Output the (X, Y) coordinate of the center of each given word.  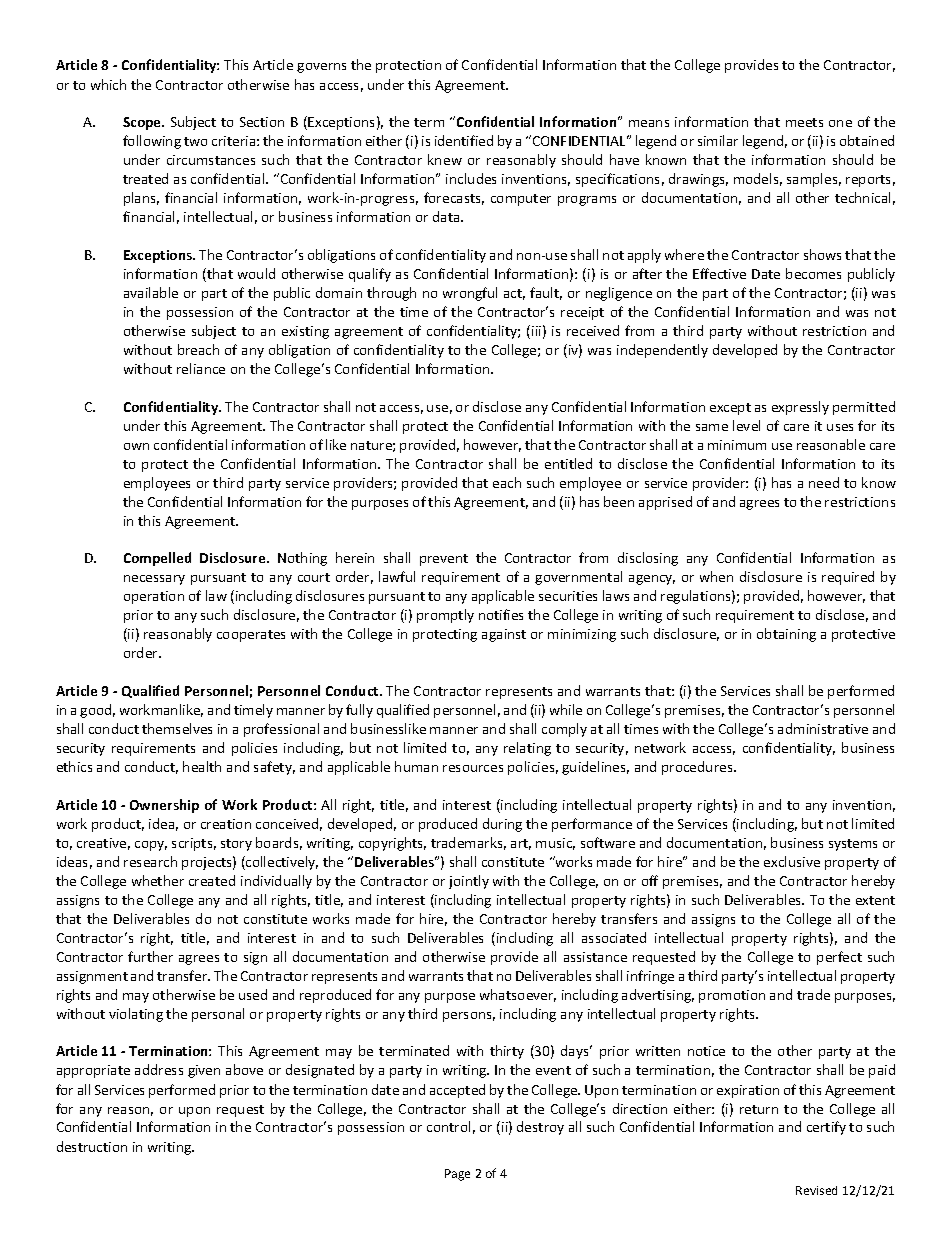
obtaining (786, 635)
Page (457, 1175)
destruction (92, 1146)
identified (464, 140)
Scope (143, 123)
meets (804, 122)
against (504, 635)
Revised (816, 1190)
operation (154, 597)
